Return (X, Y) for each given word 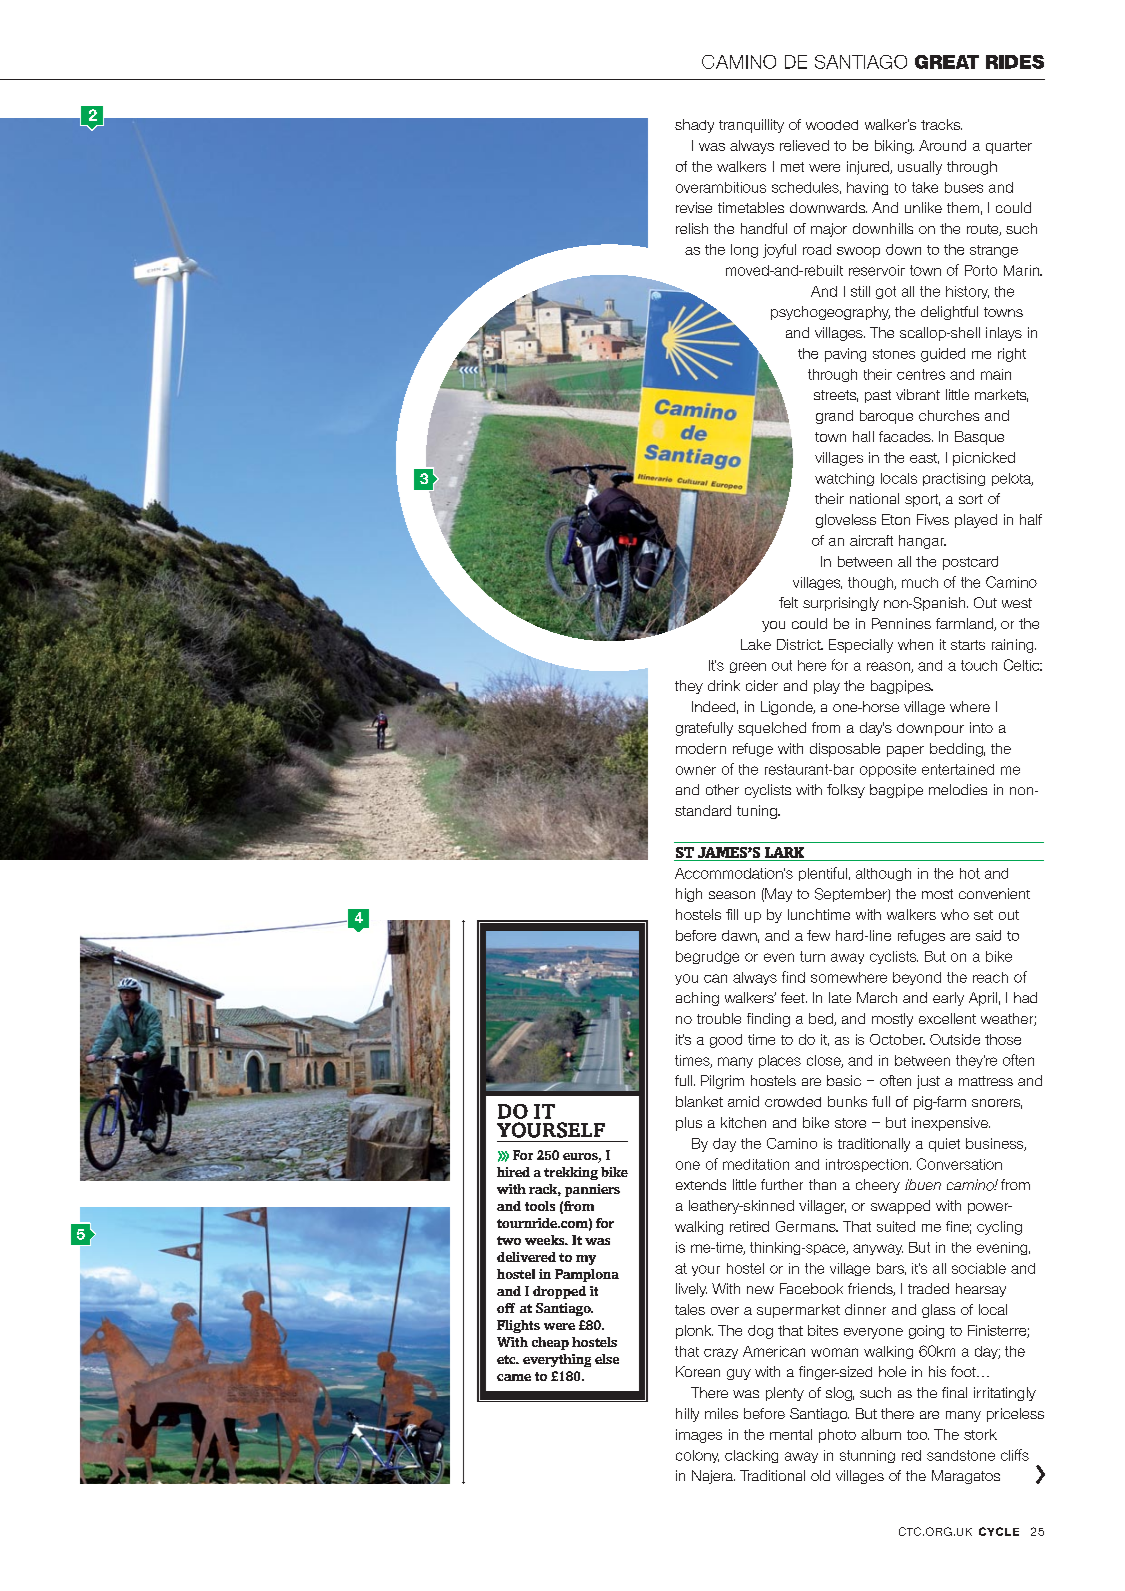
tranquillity (751, 126)
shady (694, 126)
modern (701, 748)
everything (557, 1360)
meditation (756, 1164)
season (732, 895)
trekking (571, 1173)
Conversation (959, 1164)
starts (968, 645)
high (689, 895)
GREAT (947, 62)
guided (943, 355)
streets (836, 396)
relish (692, 228)
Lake (756, 644)
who (955, 914)
